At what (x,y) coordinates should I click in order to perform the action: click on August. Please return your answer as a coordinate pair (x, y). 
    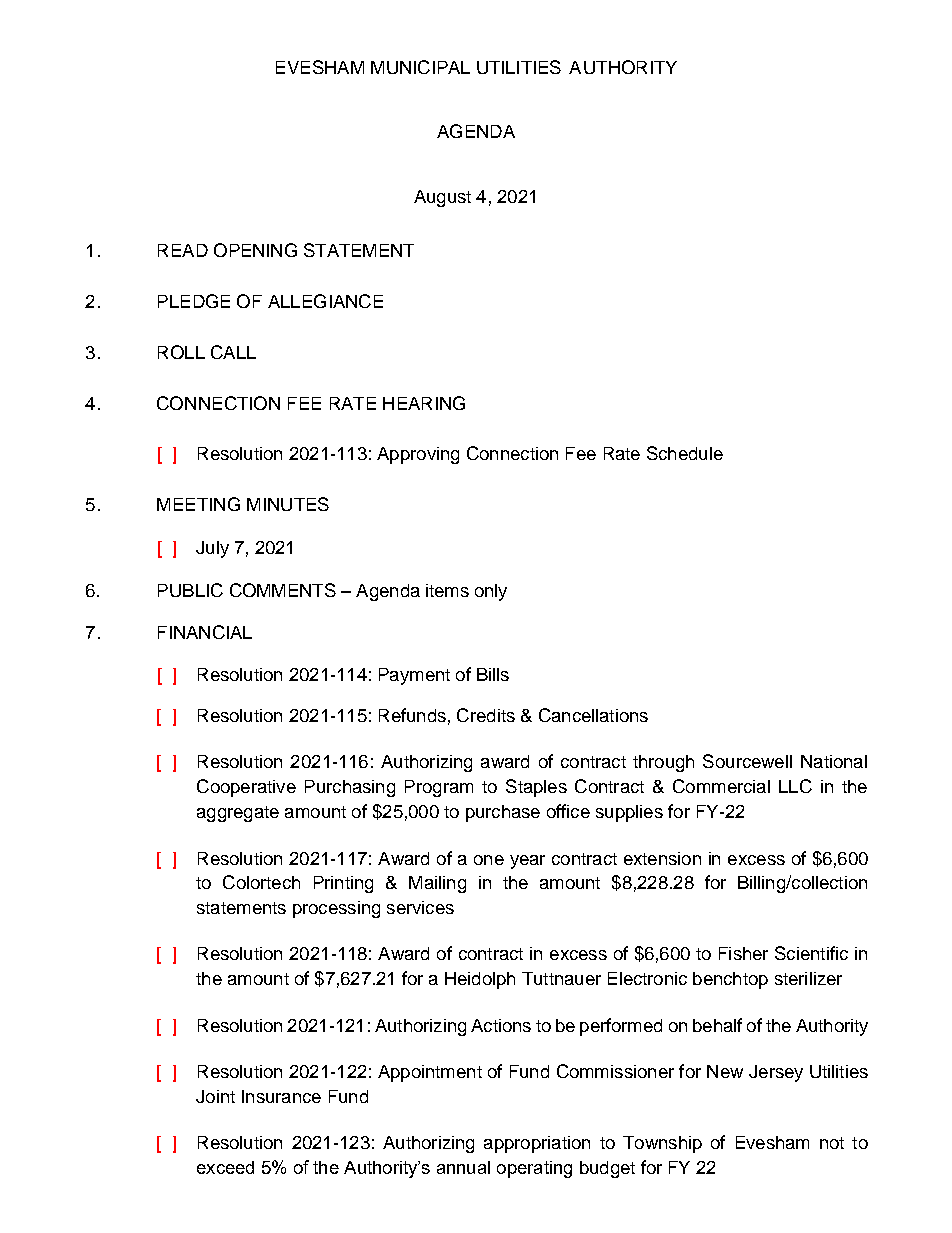
    Looking at the image, I should click on (442, 198).
